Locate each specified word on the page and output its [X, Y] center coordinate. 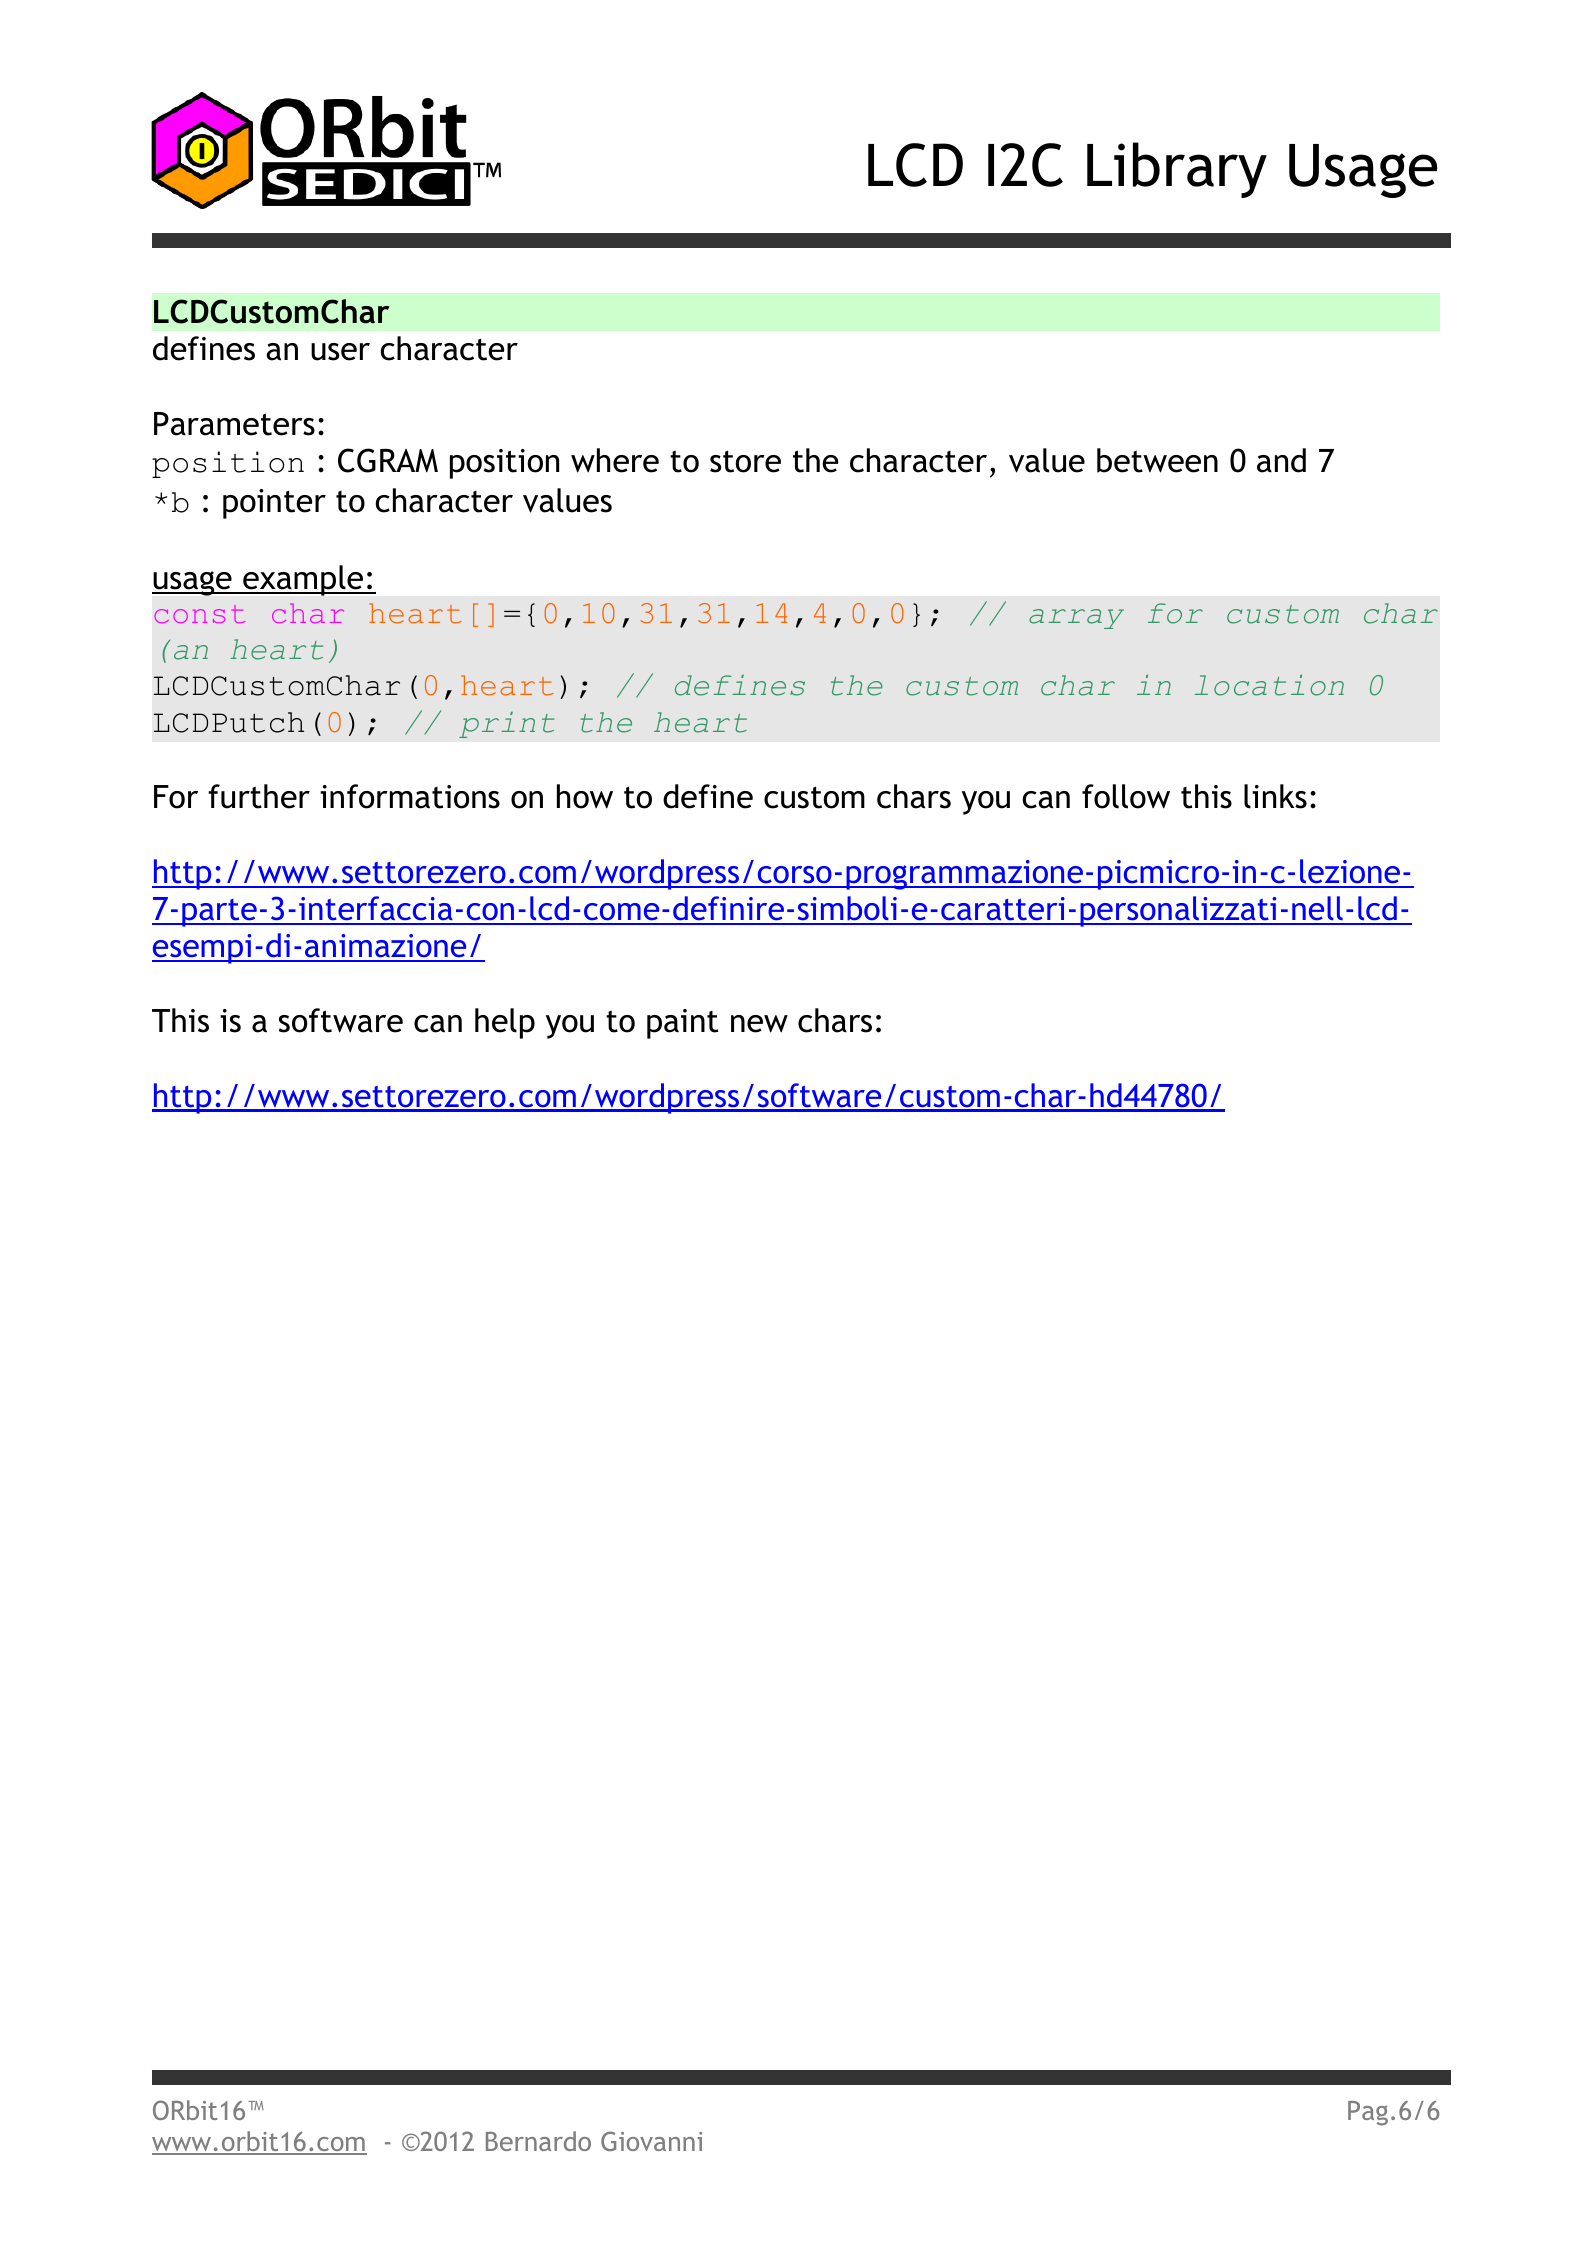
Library [1177, 170]
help [505, 1023]
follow [1126, 796]
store [745, 462]
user [340, 352]
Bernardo [538, 2141]
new [759, 1024]
